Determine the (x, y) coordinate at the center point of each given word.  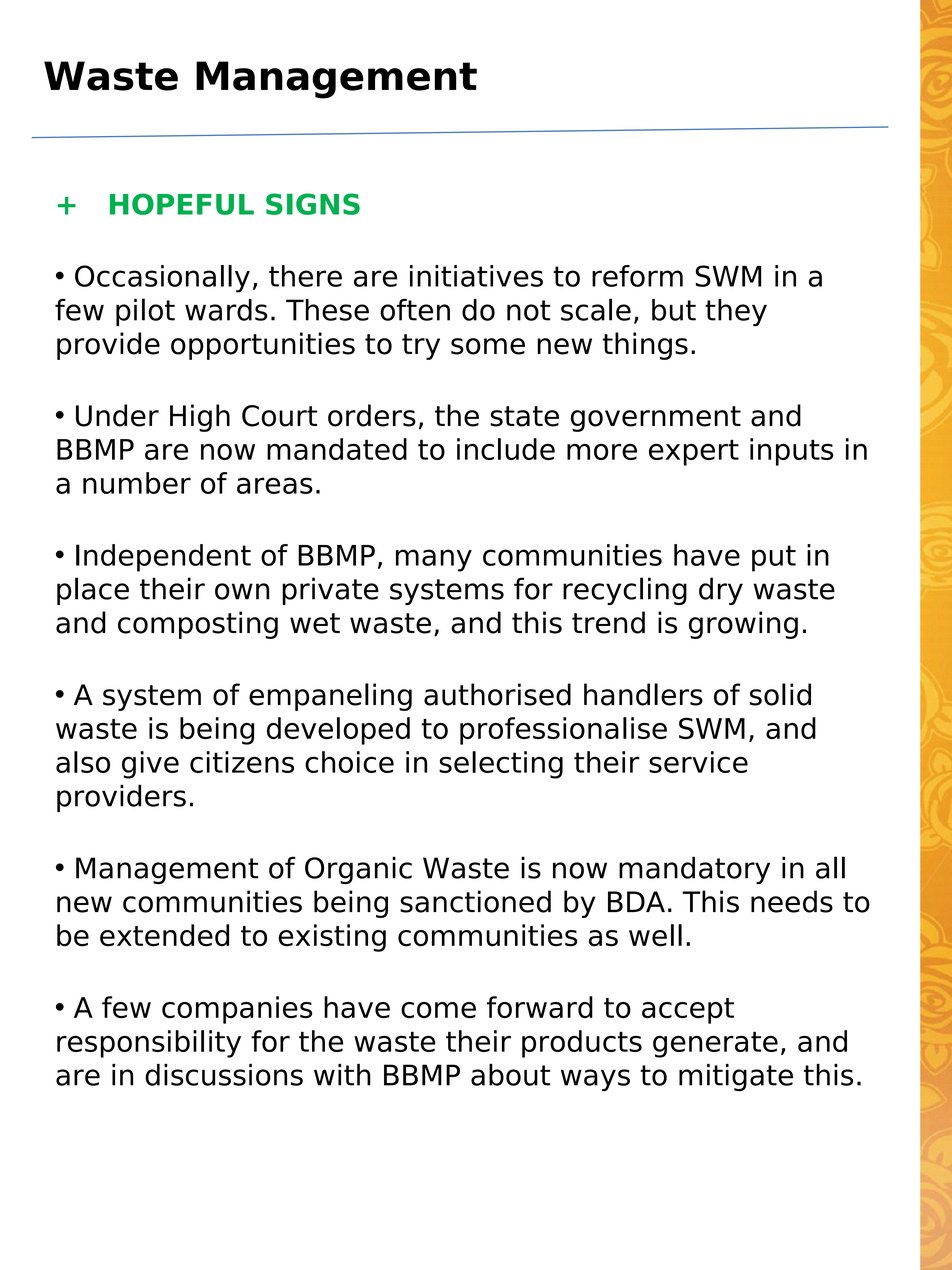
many (434, 560)
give (150, 765)
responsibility (149, 1044)
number (137, 483)
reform (637, 276)
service (698, 762)
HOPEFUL (182, 204)
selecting (501, 765)
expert (694, 453)
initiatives (476, 276)
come (438, 1010)
